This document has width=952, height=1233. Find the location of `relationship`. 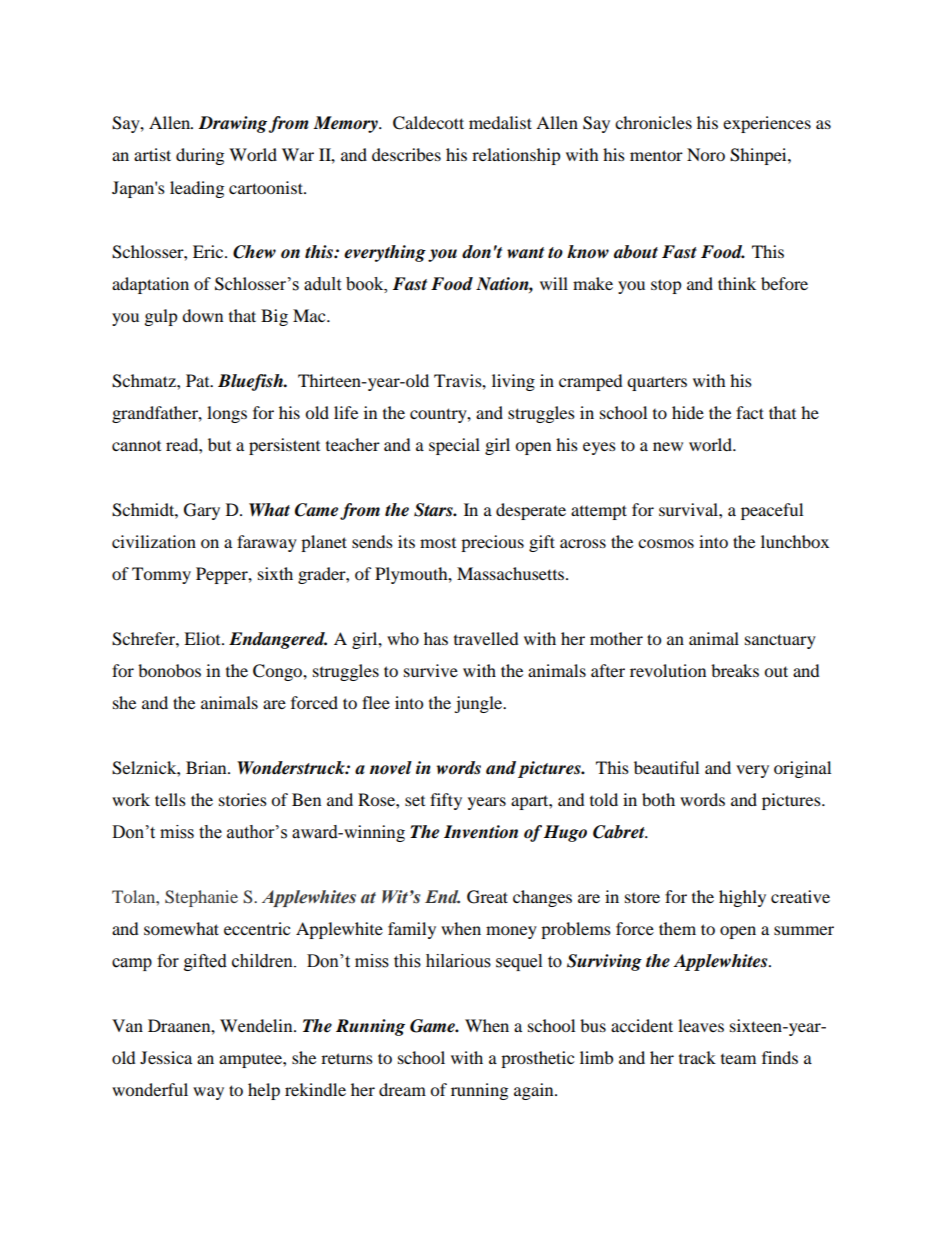

relationship is located at coordinates (516, 156).
